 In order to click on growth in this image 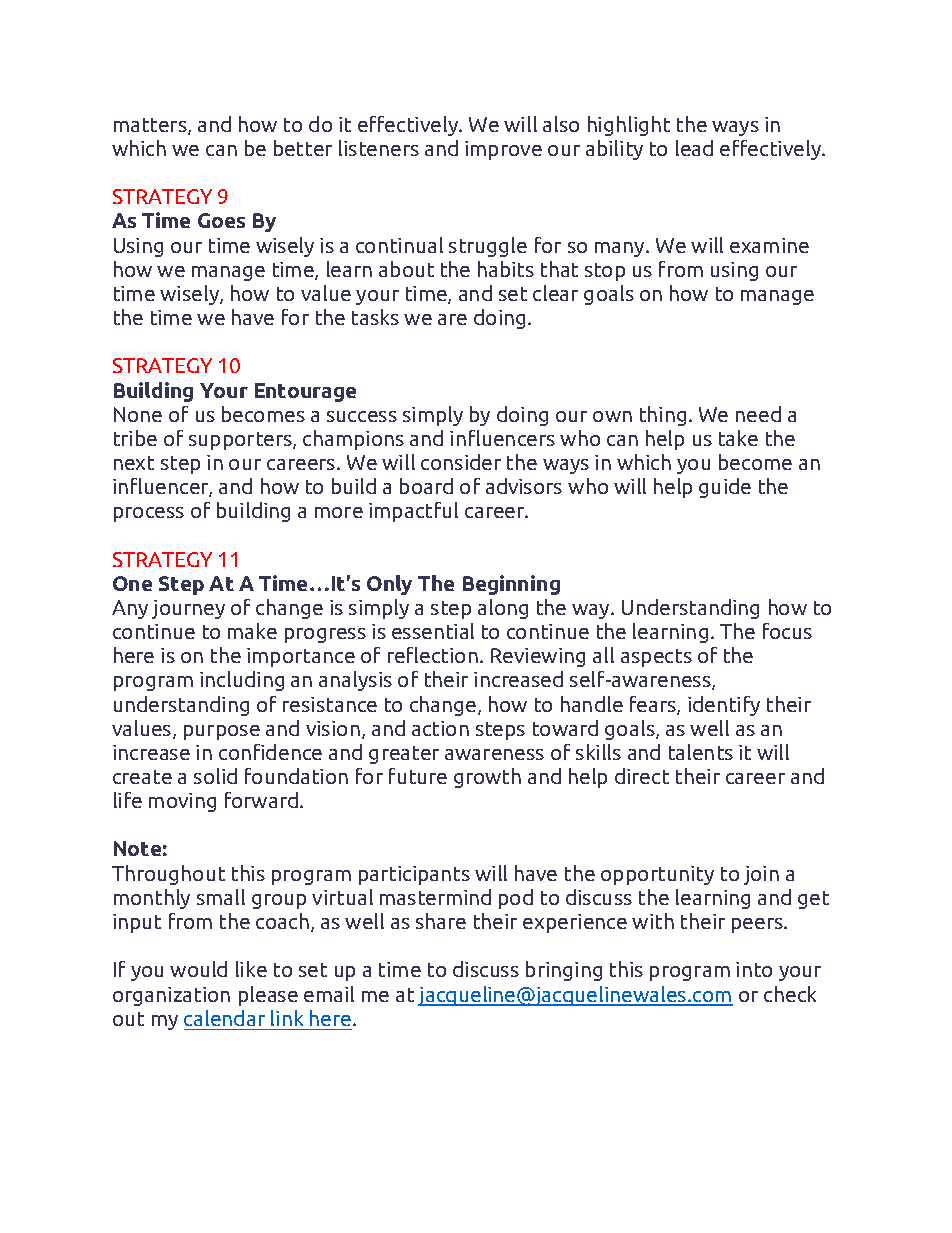, I will do `click(487, 778)`.
